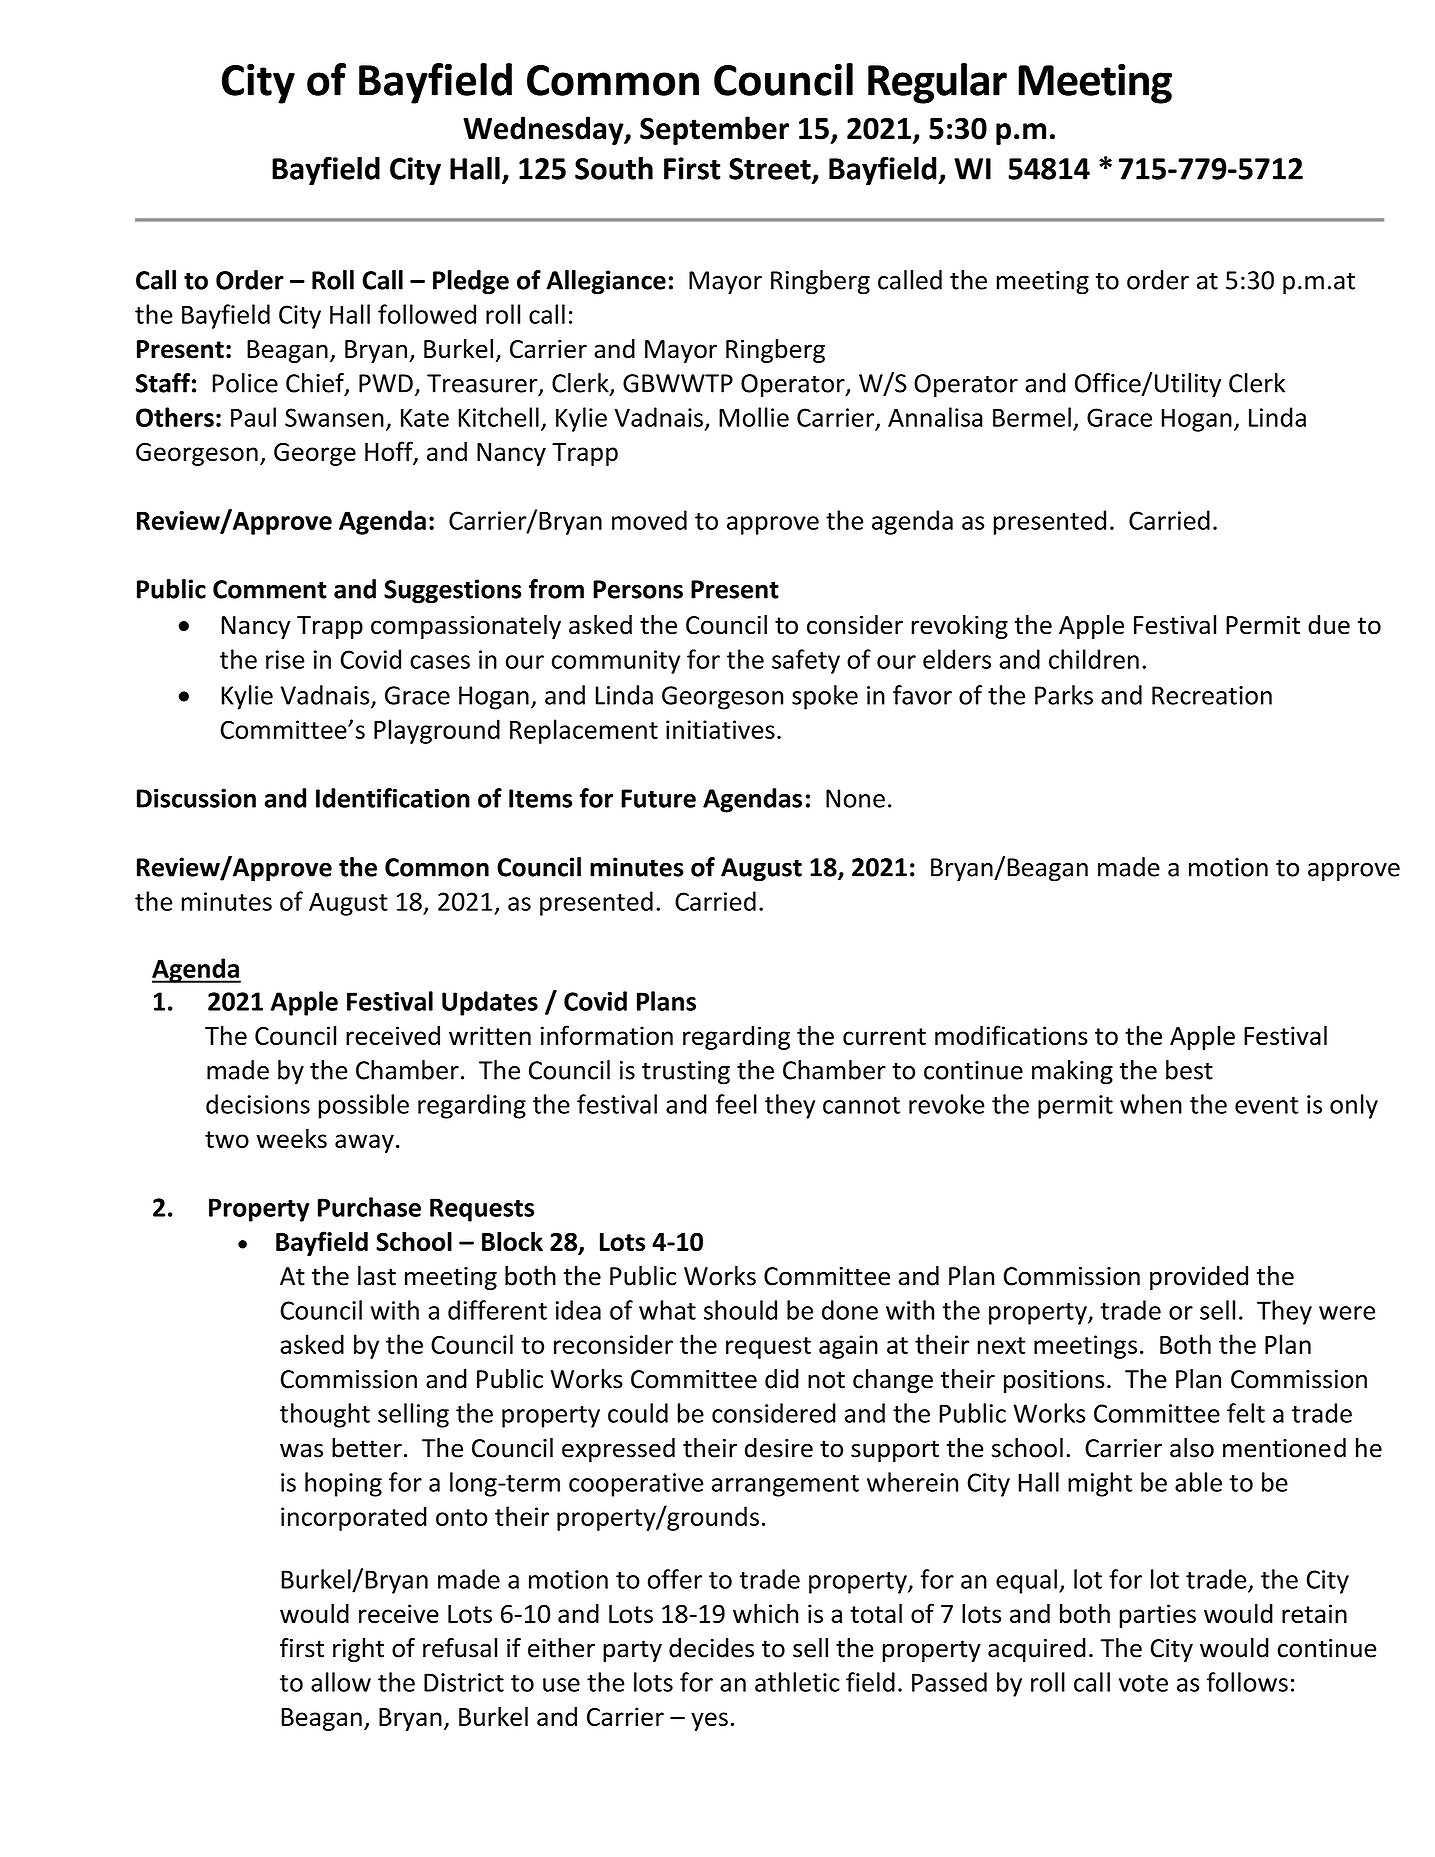  Describe the element at coordinates (471, 282) in the image. I see `Pledge` at that location.
